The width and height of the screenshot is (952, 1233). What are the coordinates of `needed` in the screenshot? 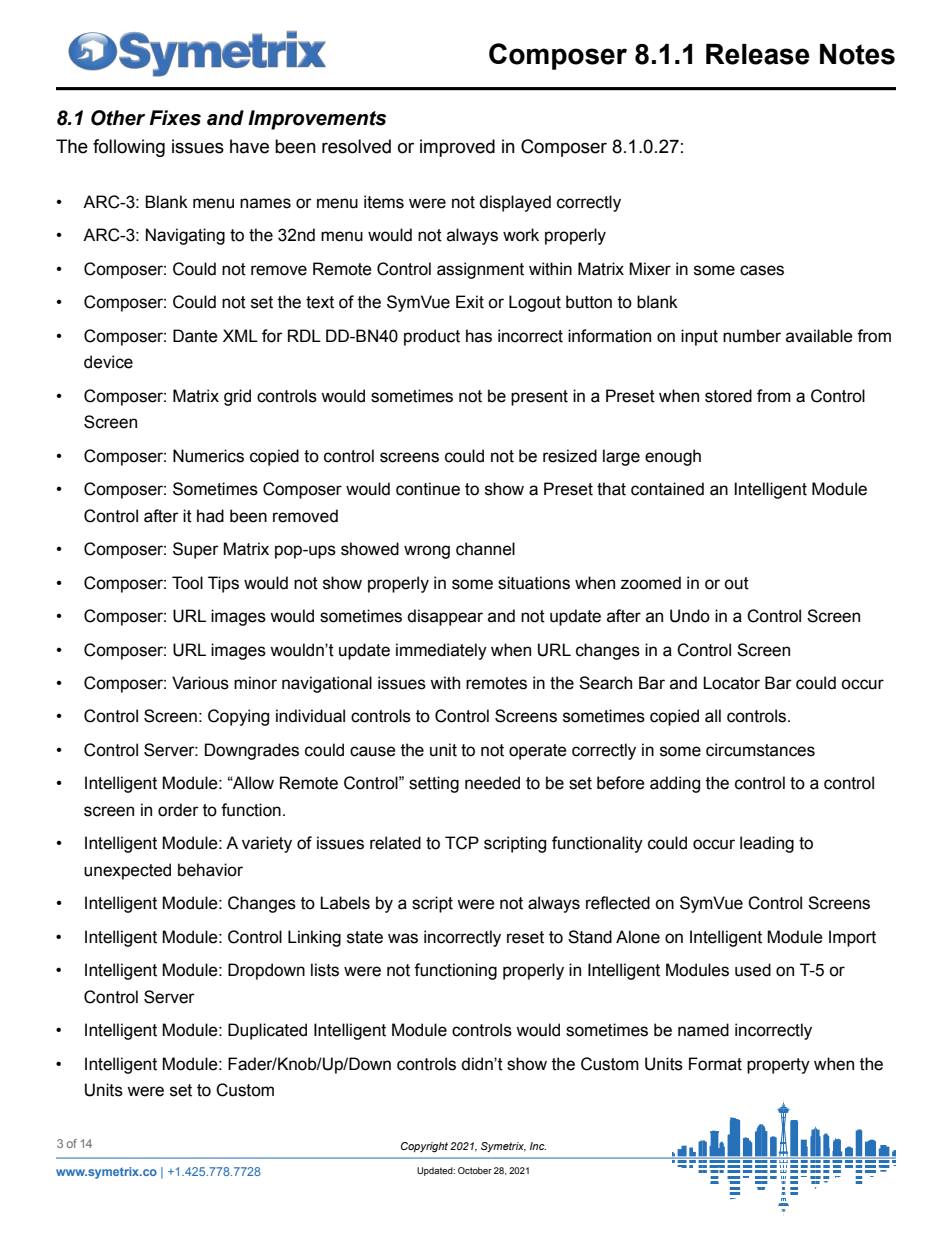 It's located at (492, 783).
